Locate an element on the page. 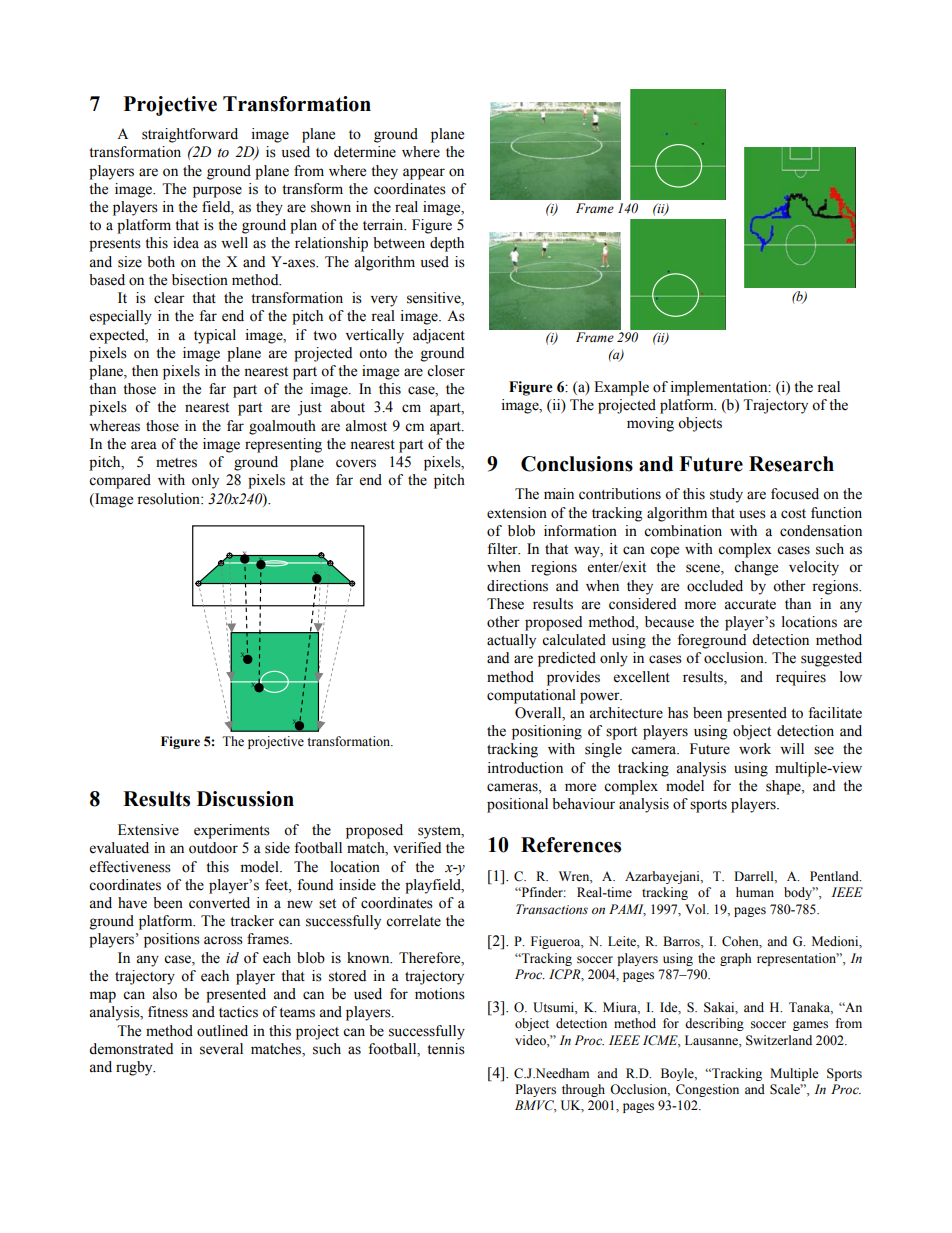  several is located at coordinates (221, 1049).
